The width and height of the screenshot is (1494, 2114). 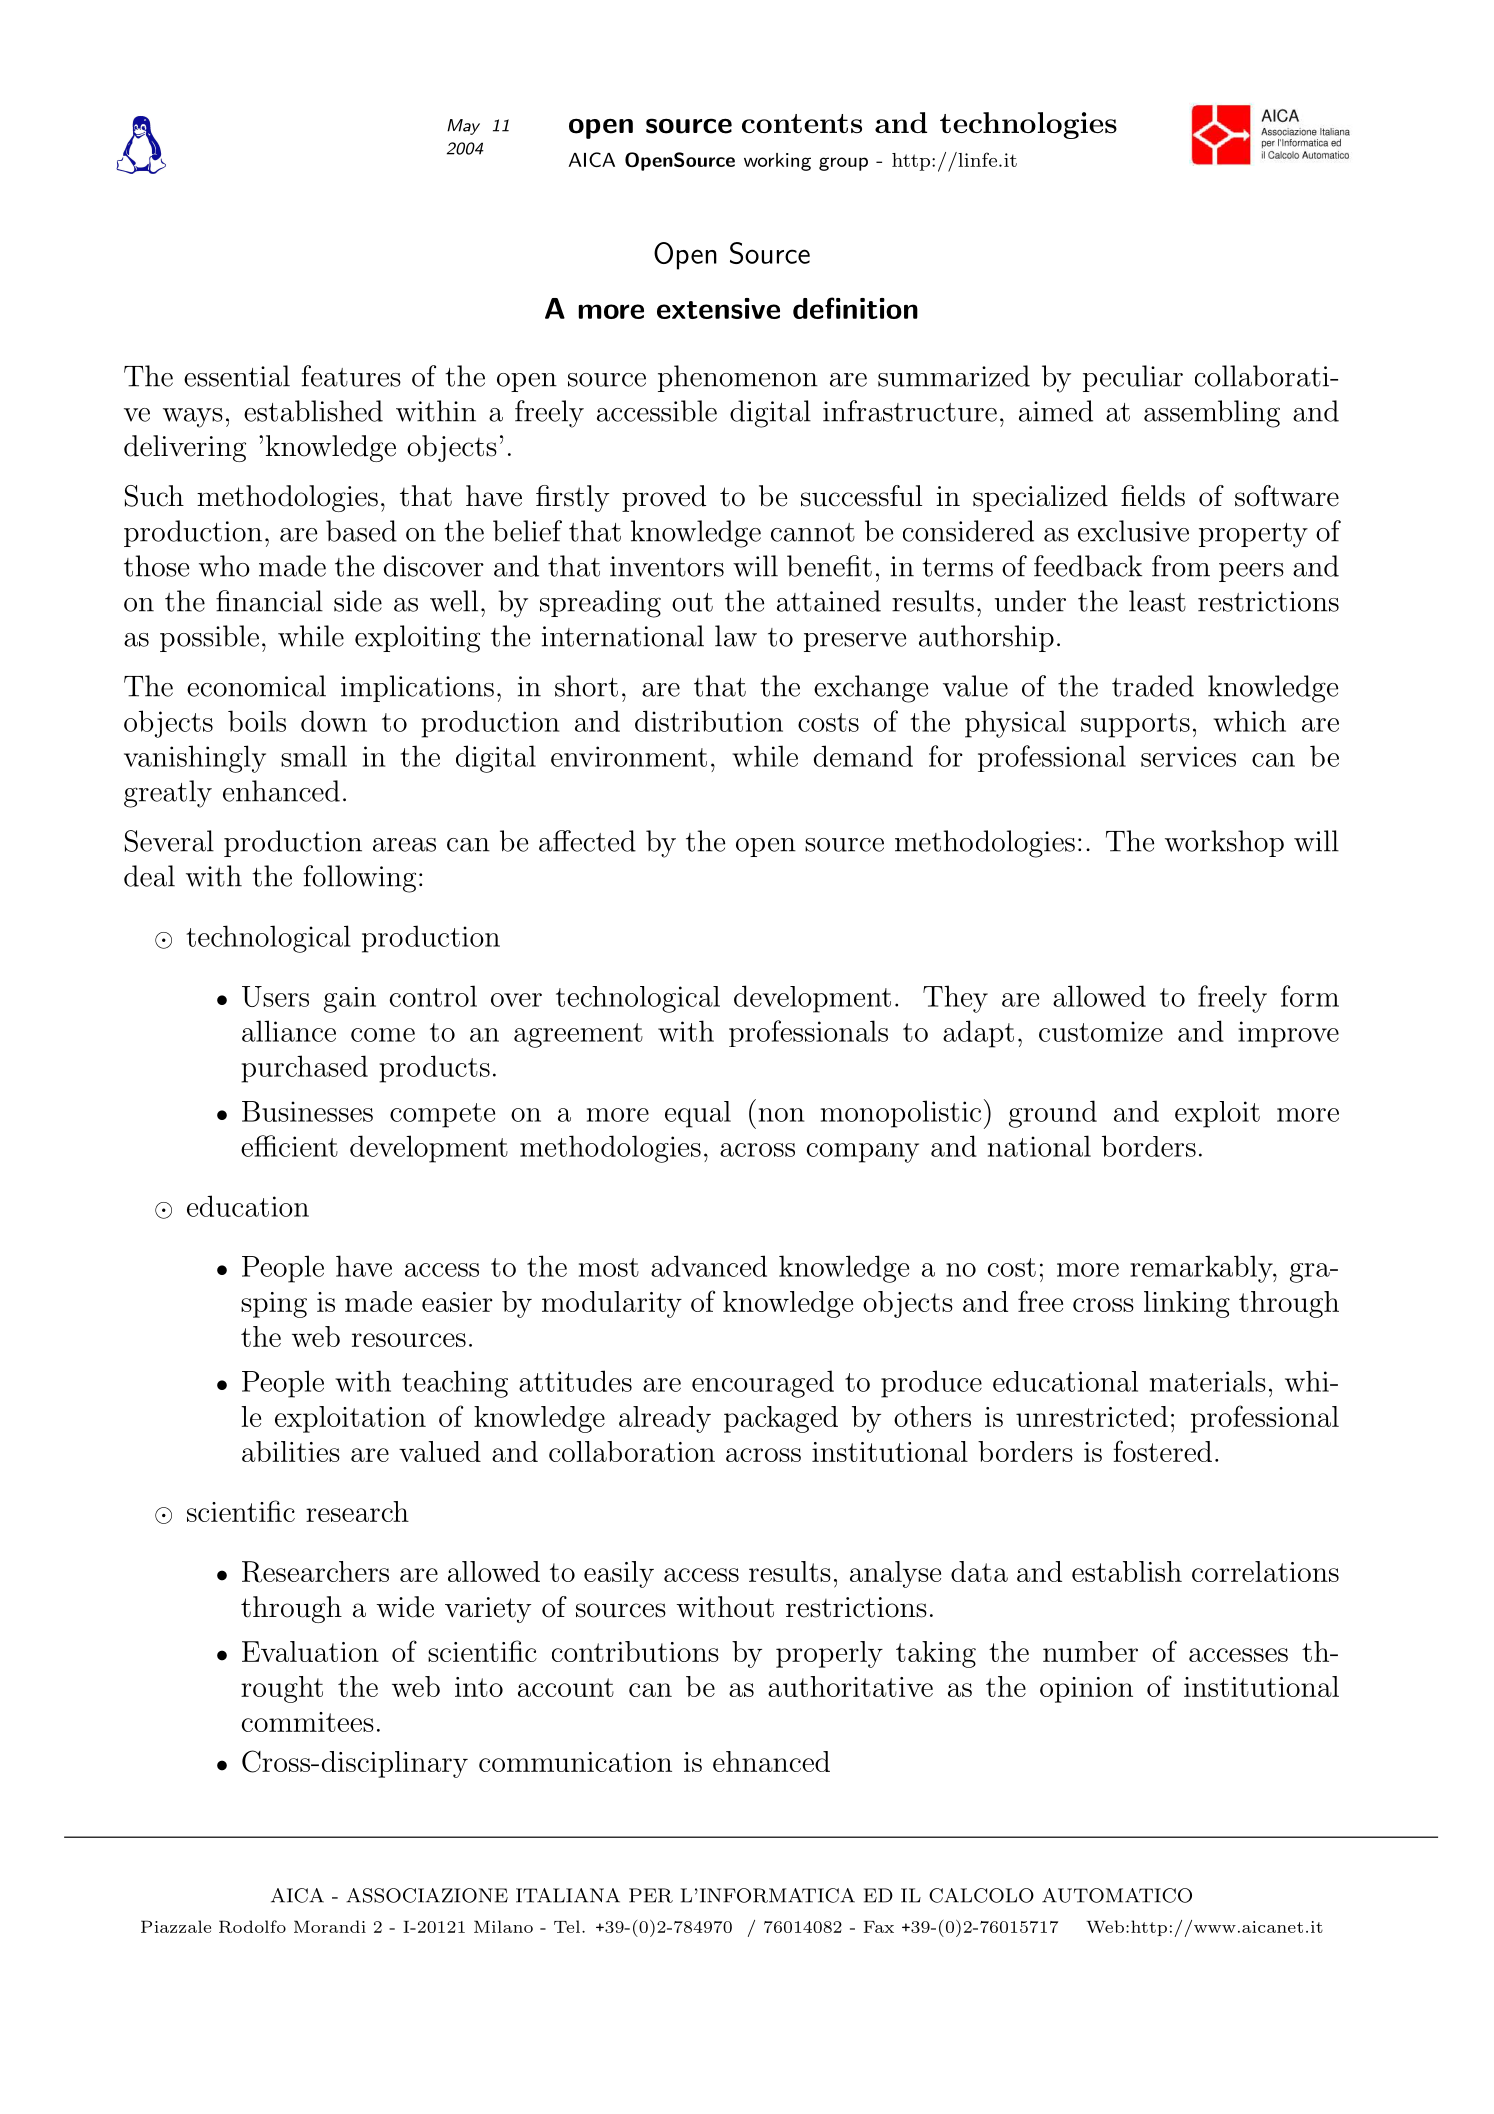 What do you see at coordinates (777, 162) in the screenshot?
I see `working` at bounding box center [777, 162].
